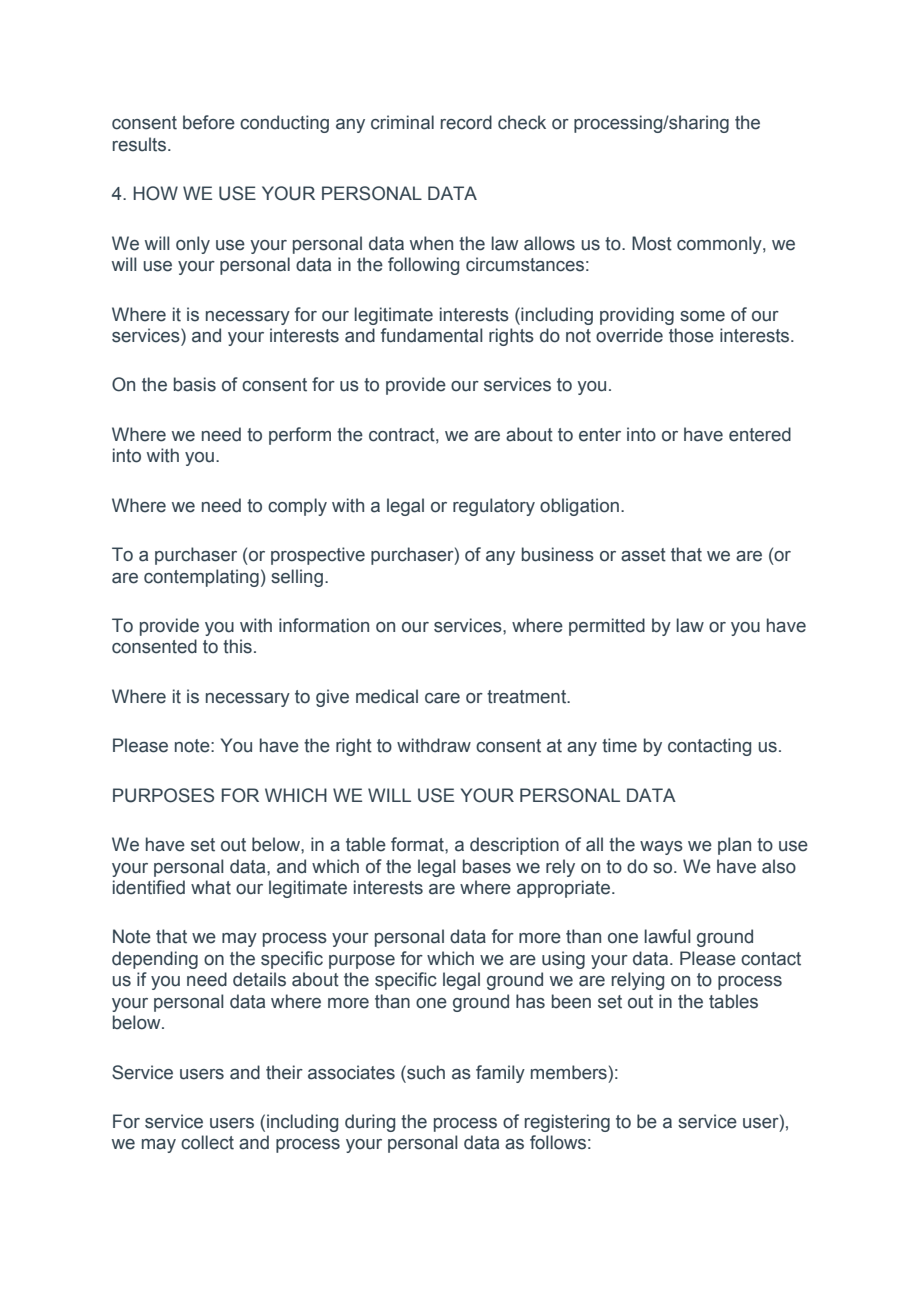 The height and width of the page is (1307, 924). What do you see at coordinates (607, 627) in the page?
I see `permitted` at bounding box center [607, 627].
